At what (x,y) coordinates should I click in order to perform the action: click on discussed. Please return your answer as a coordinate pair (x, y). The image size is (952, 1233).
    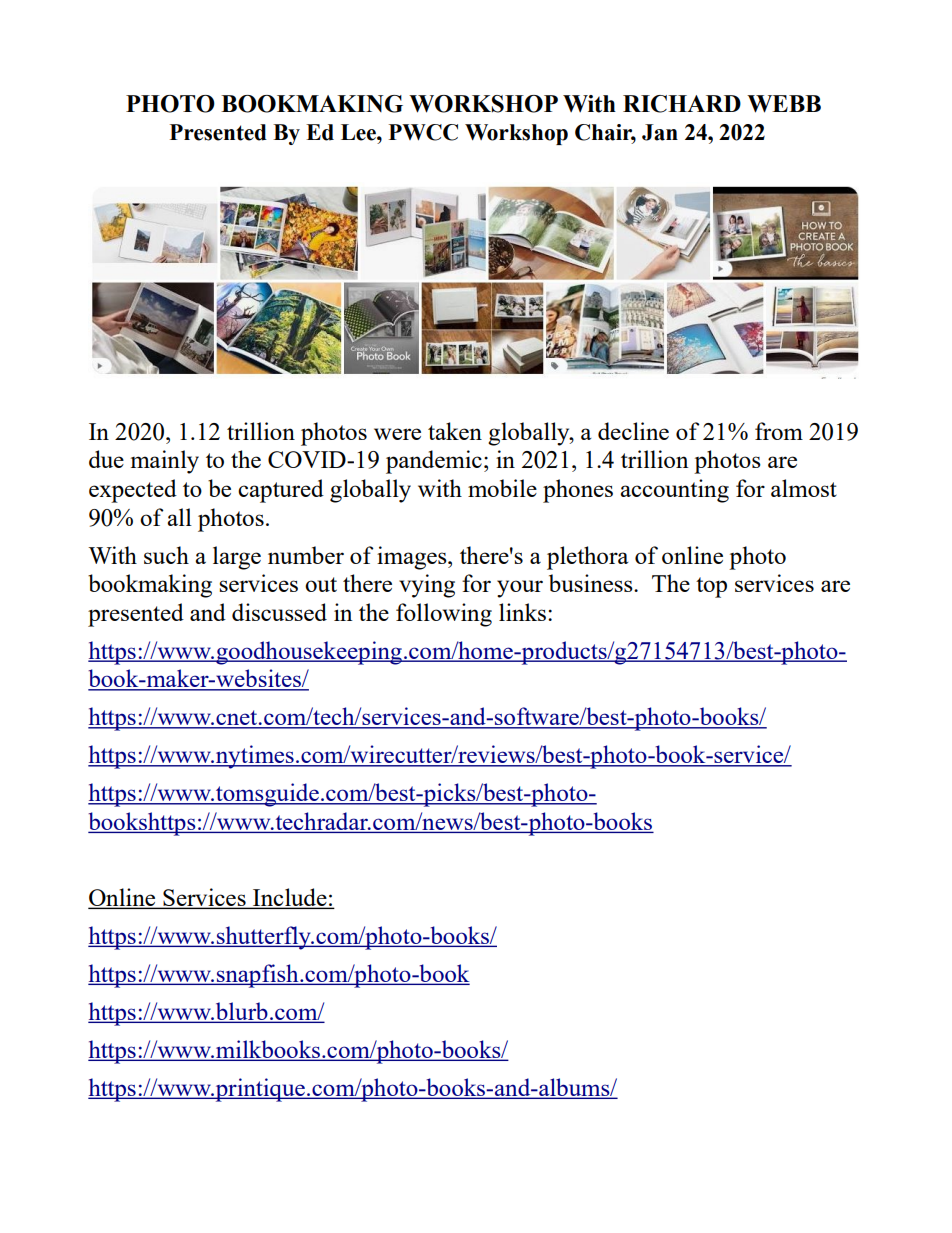
    Looking at the image, I should click on (279, 612).
